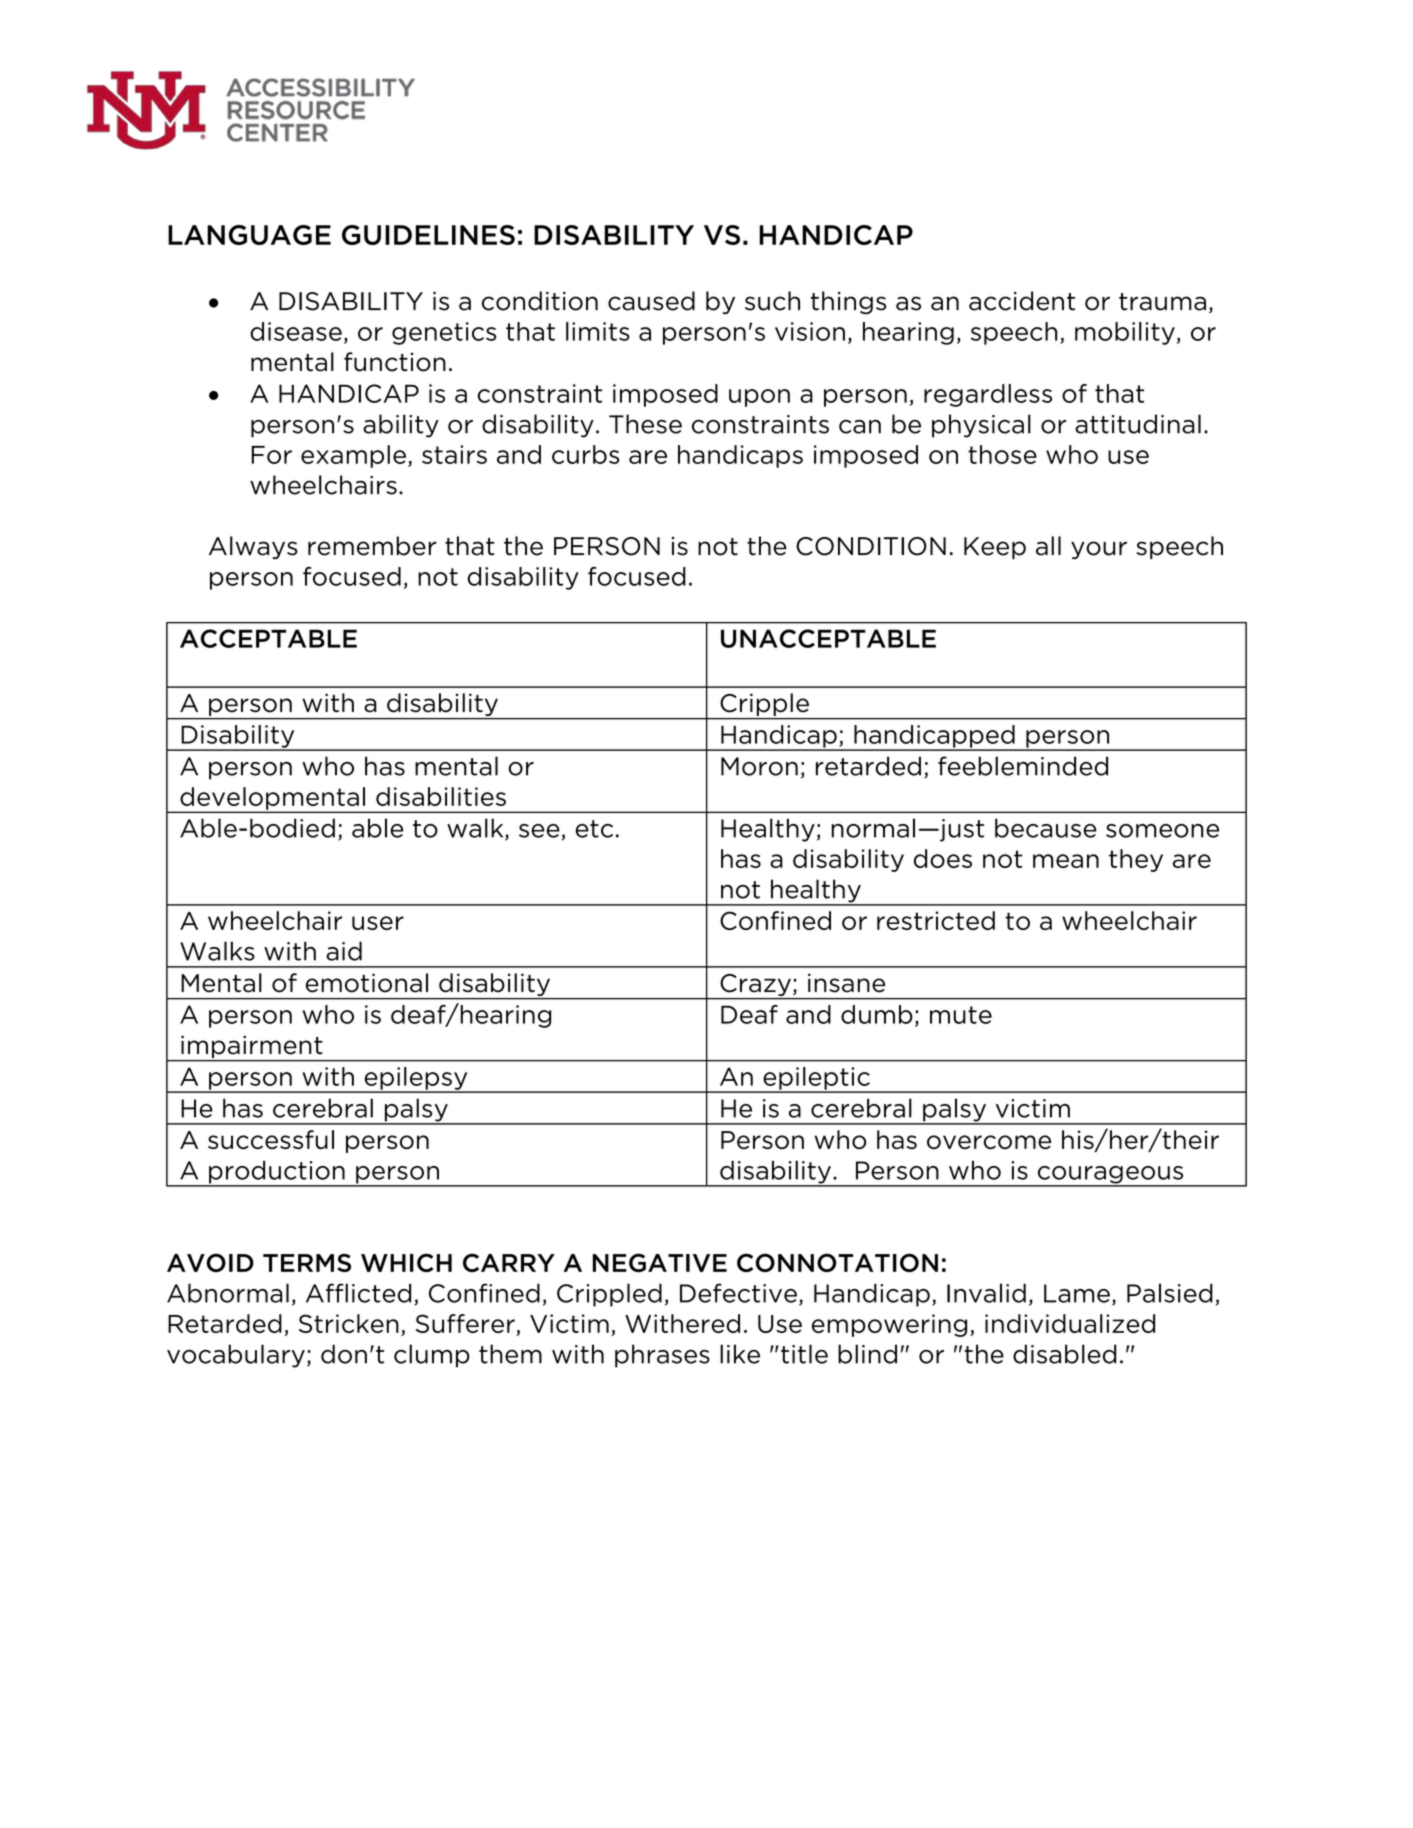 The width and height of the screenshot is (1413, 1828). I want to click on LANGUAGE, so click(249, 235).
